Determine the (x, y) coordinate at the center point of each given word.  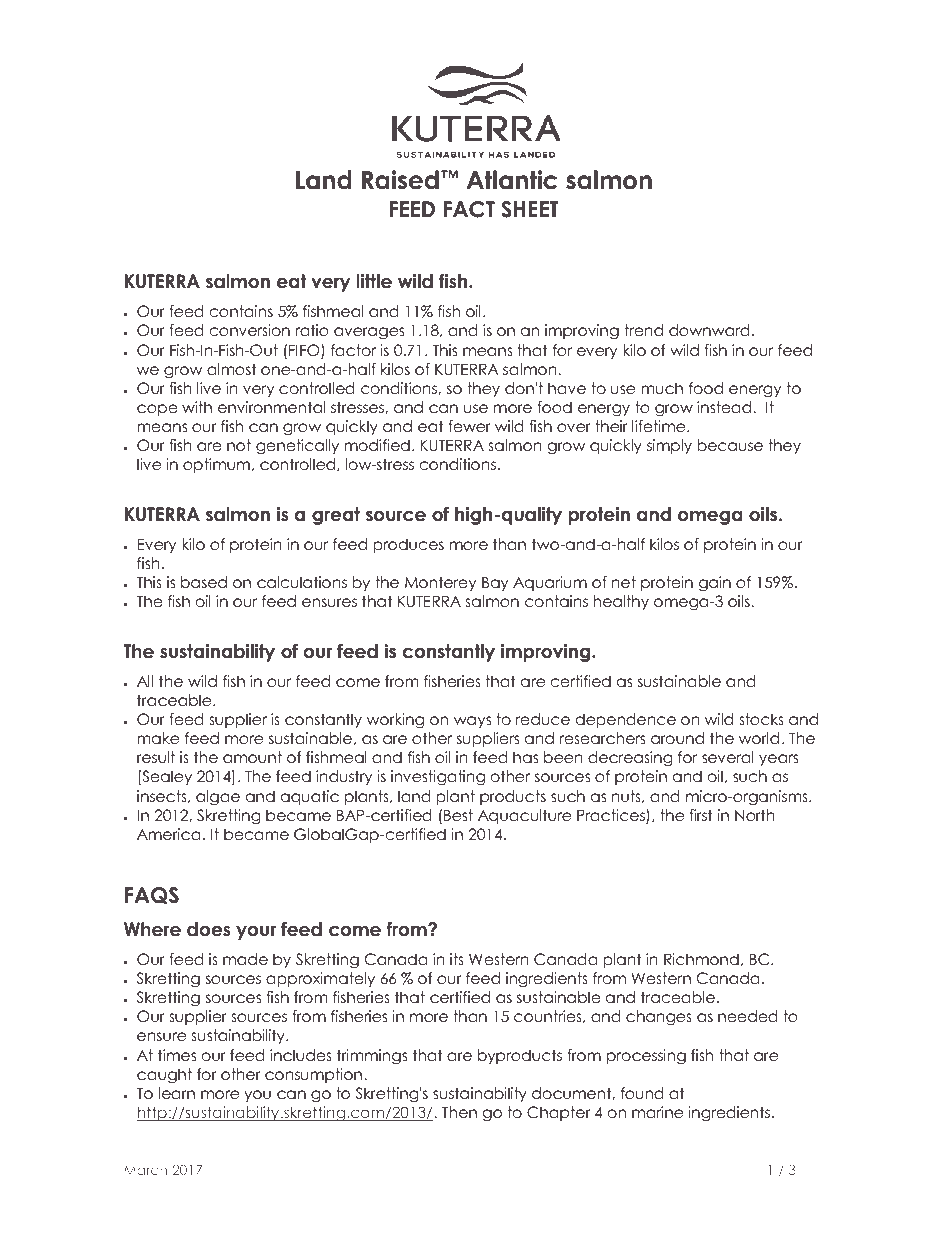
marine (657, 1112)
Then (459, 1112)
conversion (250, 330)
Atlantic (511, 180)
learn (176, 1093)
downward (709, 330)
